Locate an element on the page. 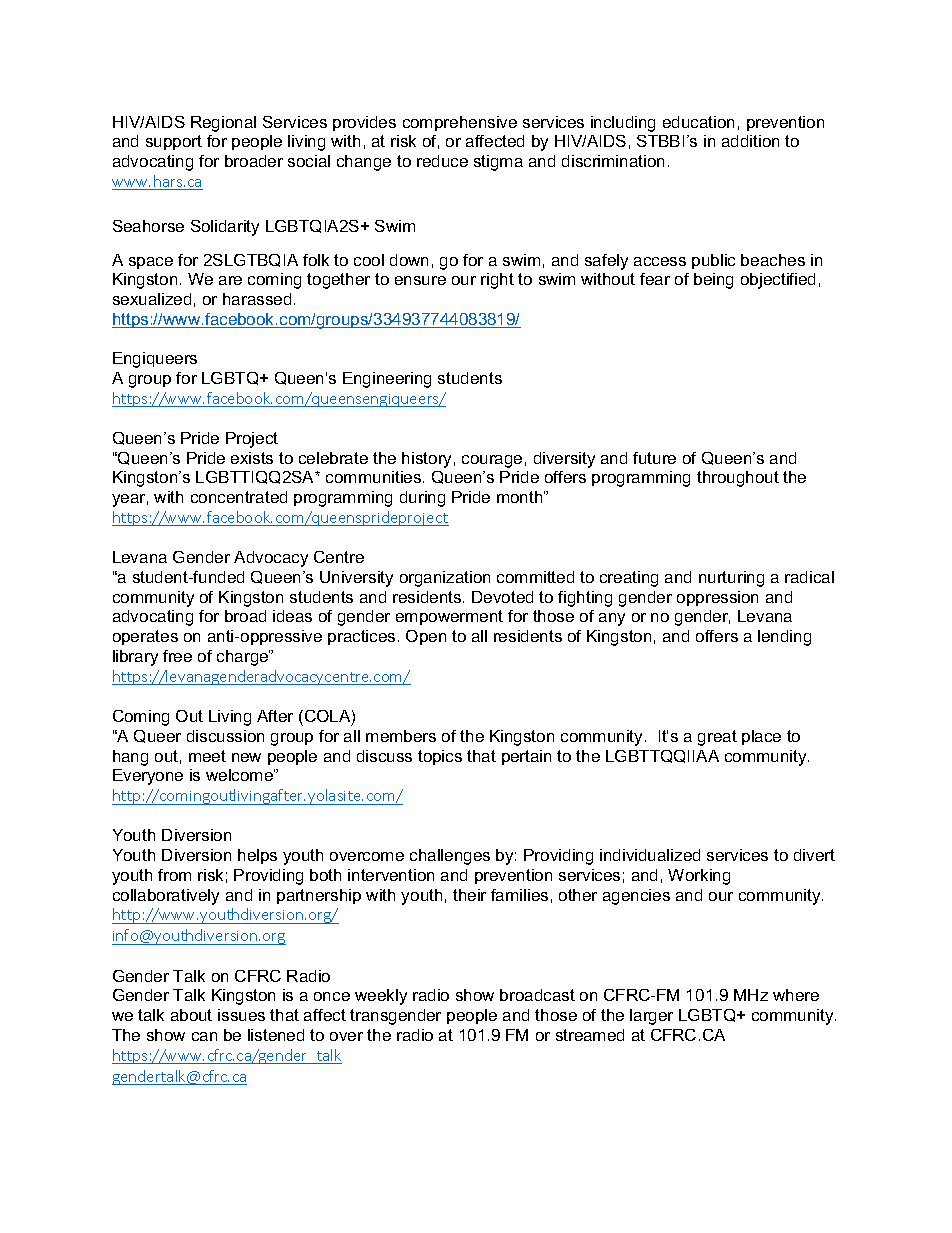 The image size is (952, 1233). issues is located at coordinates (241, 1015).
